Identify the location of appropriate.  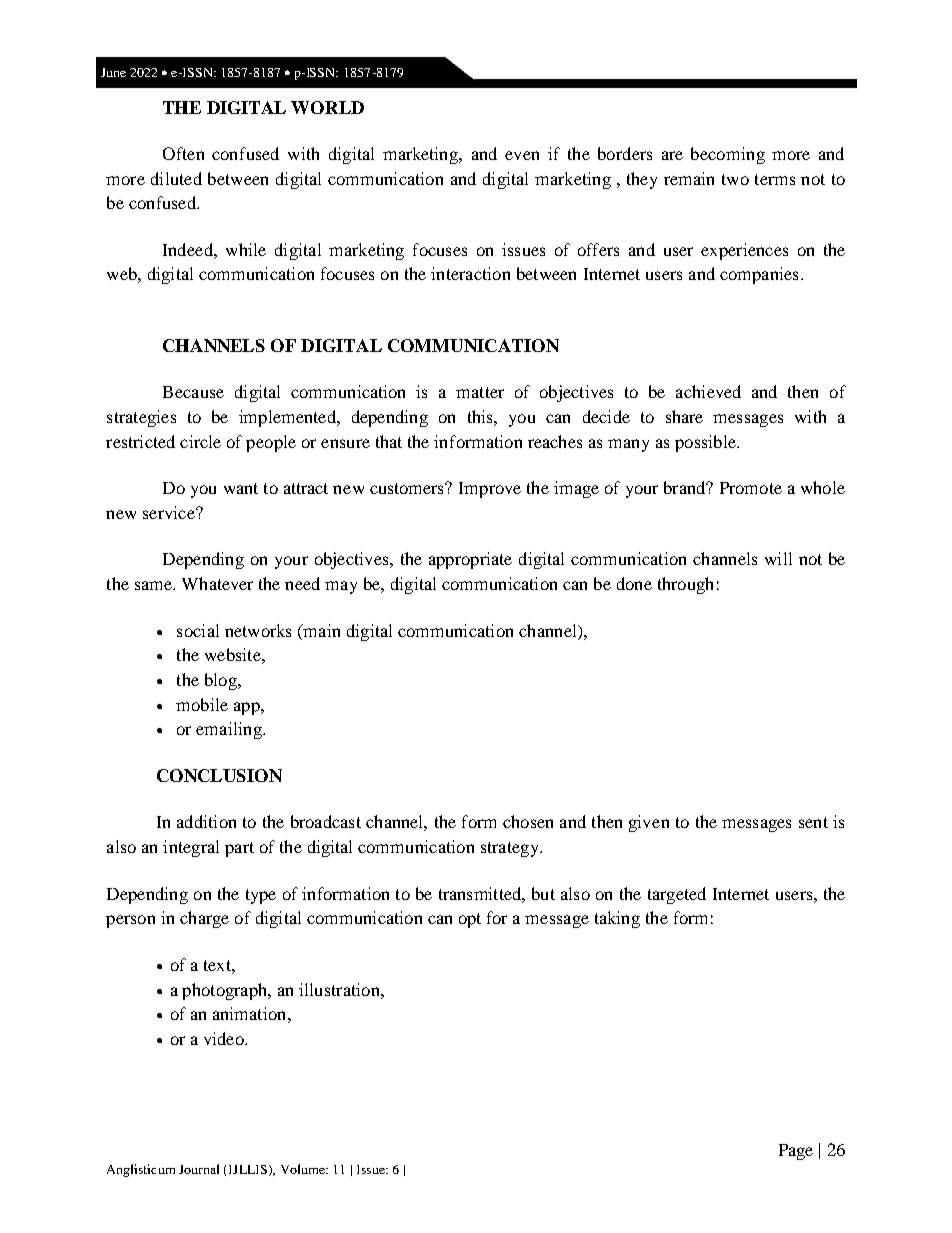
(470, 560).
